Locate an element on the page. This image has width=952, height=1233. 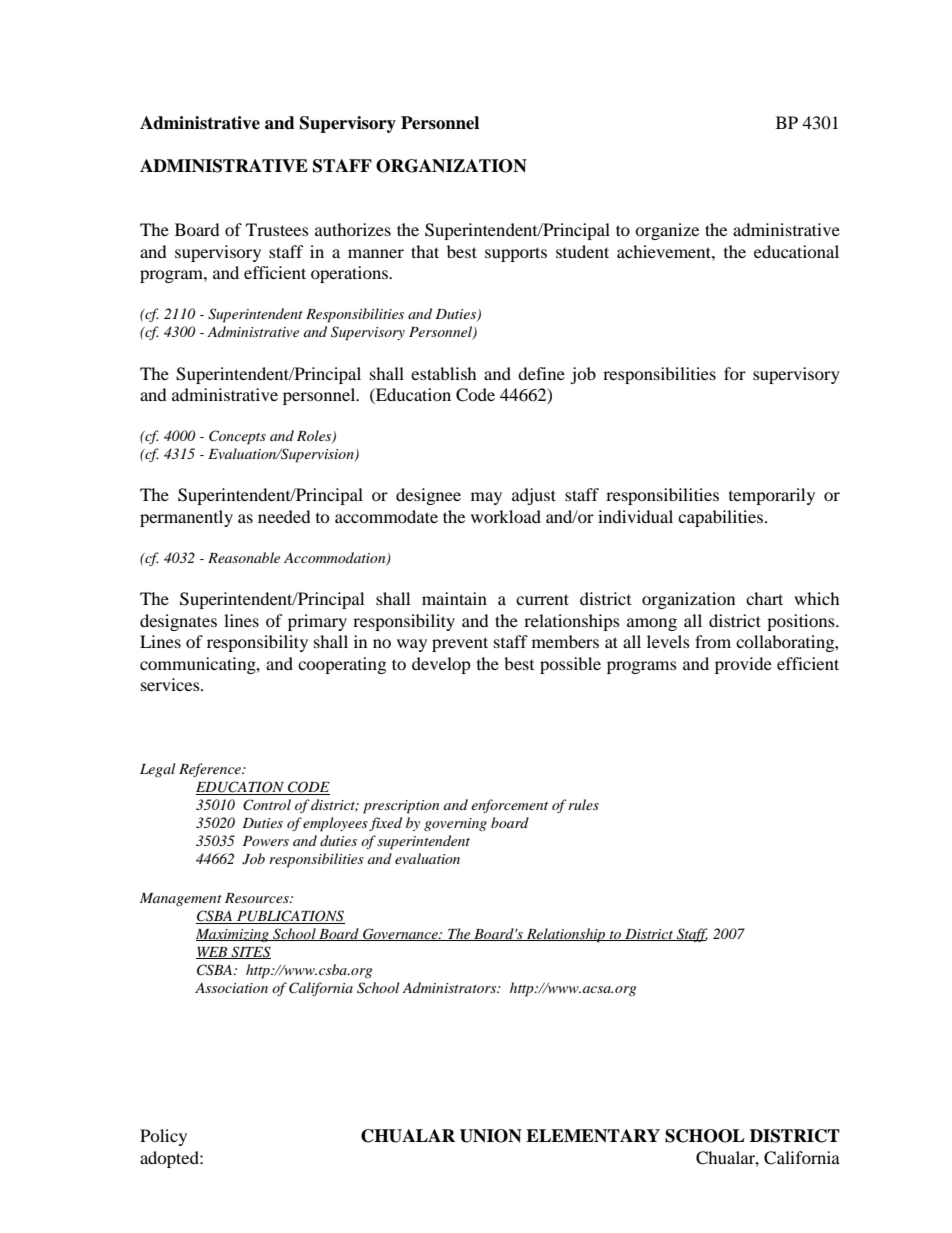
Trustees is located at coordinates (277, 229).
